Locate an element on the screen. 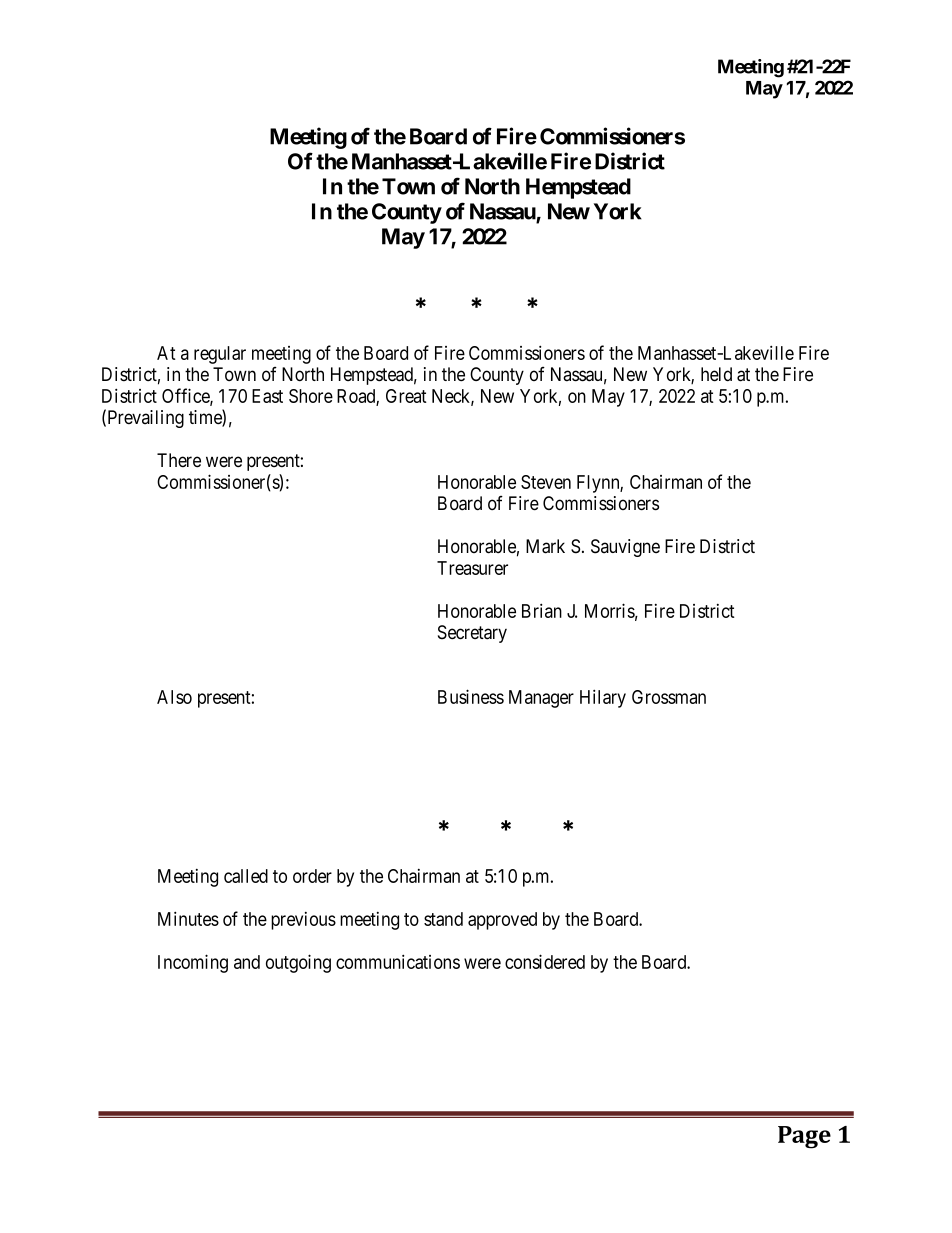 The image size is (952, 1233). East is located at coordinates (267, 396).
